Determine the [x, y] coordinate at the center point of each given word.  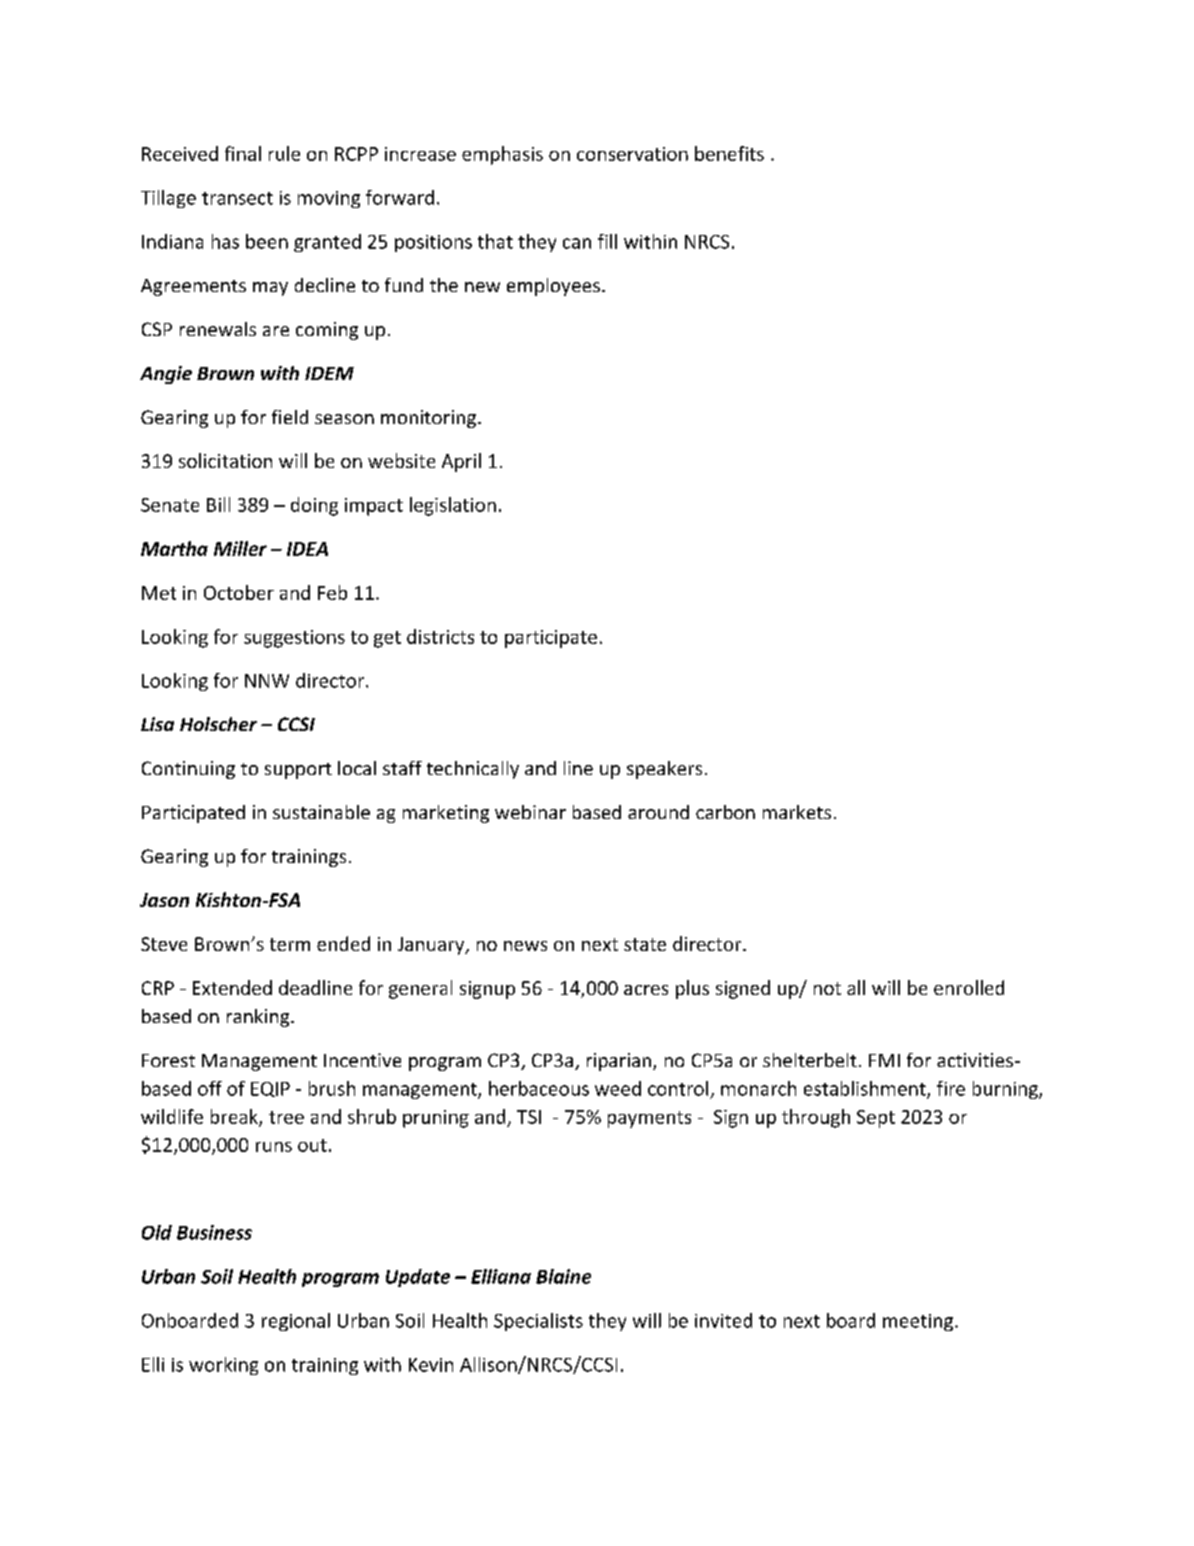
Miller [240, 548]
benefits [729, 153]
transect [237, 198]
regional [296, 1322]
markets [797, 812]
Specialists [538, 1322]
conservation [632, 154]
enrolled [969, 987]
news [525, 946]
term [290, 944]
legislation [453, 506]
